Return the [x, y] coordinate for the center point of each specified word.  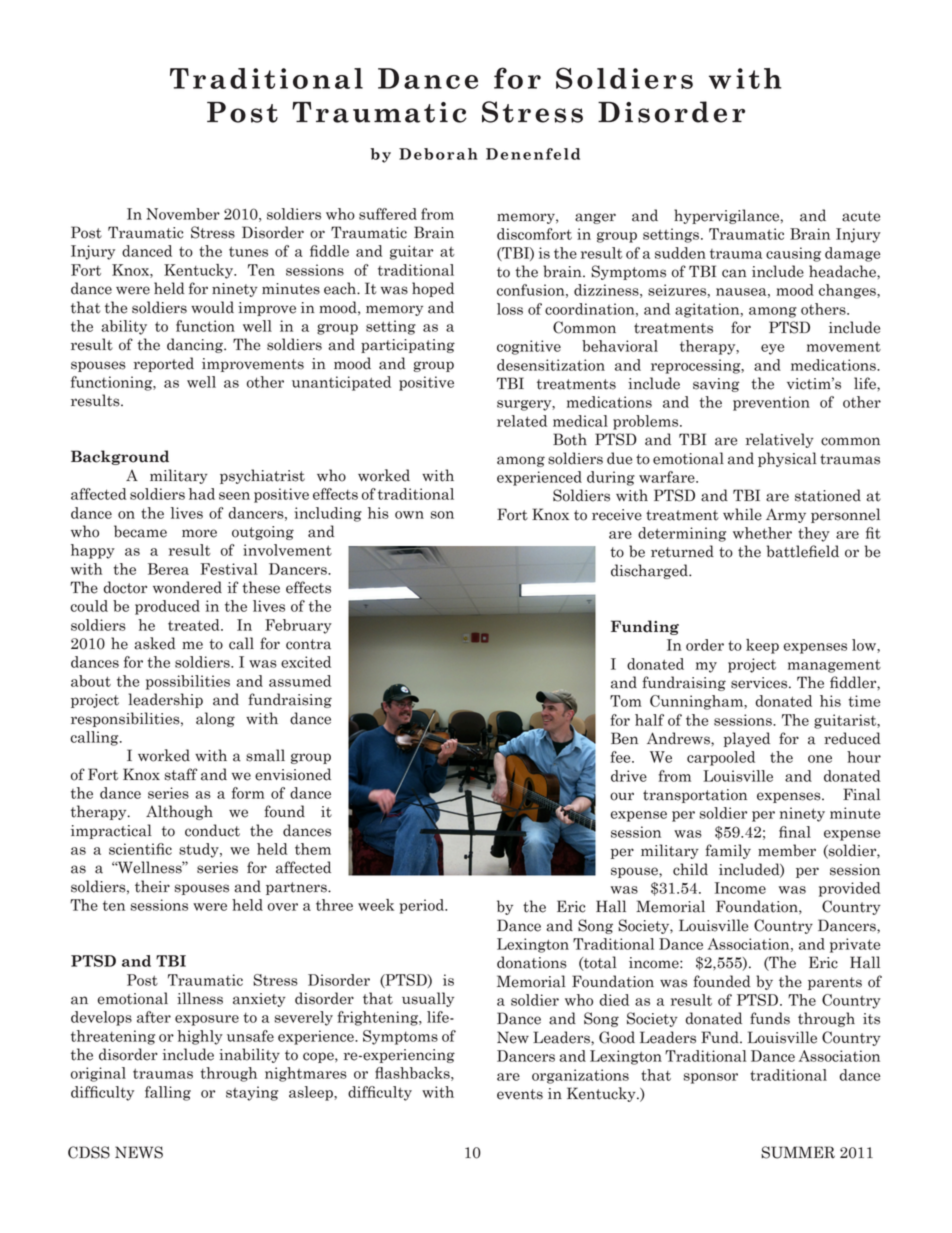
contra [308, 644]
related [522, 421]
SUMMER [798, 1152]
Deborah [438, 154]
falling [168, 1093]
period [423, 906]
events [520, 1094]
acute [861, 216]
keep [762, 646]
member [787, 850]
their [152, 886]
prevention [771, 403]
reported [164, 364]
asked [155, 643]
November [183, 214]
